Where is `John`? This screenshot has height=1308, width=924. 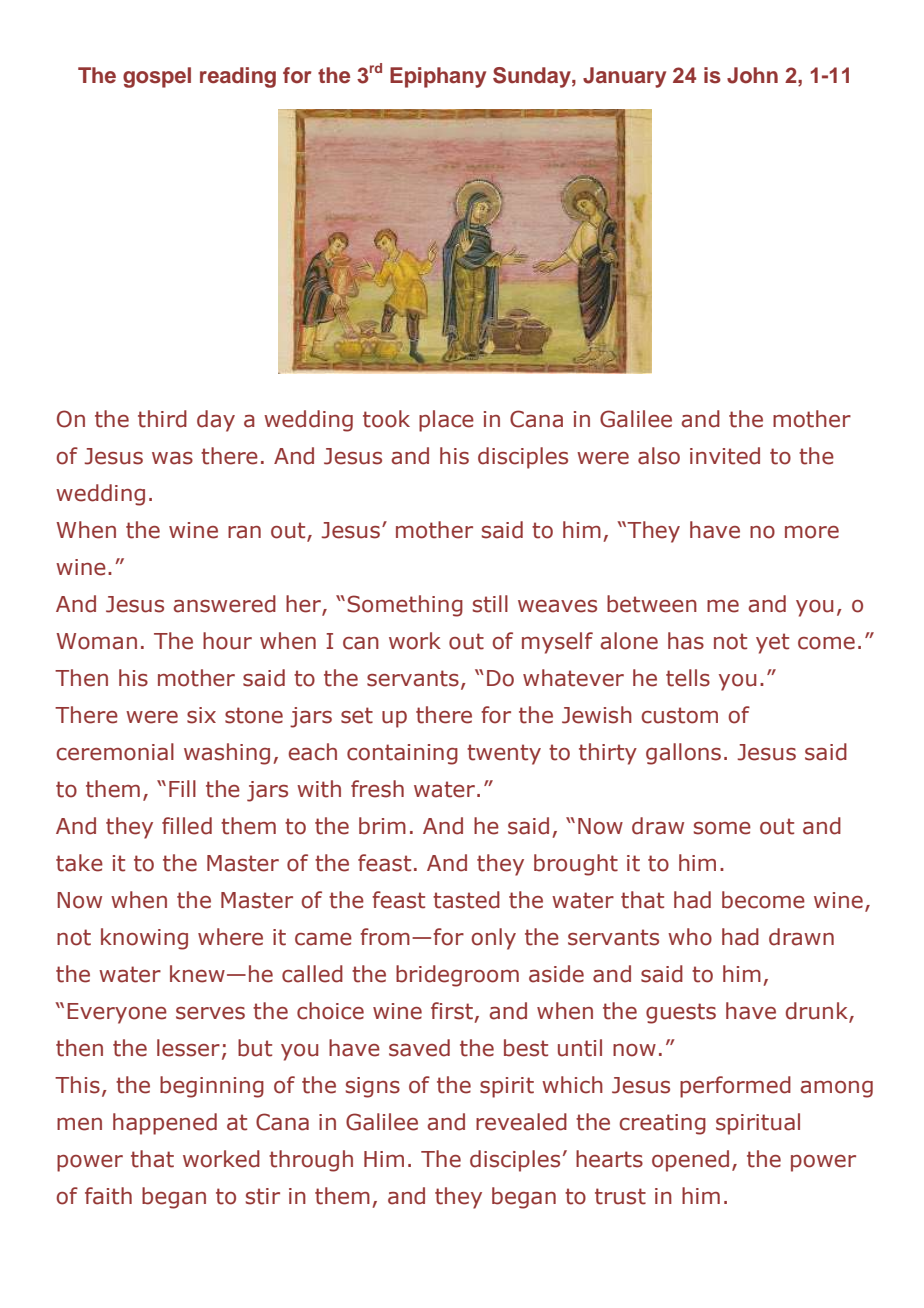 John is located at coordinates (752, 75).
